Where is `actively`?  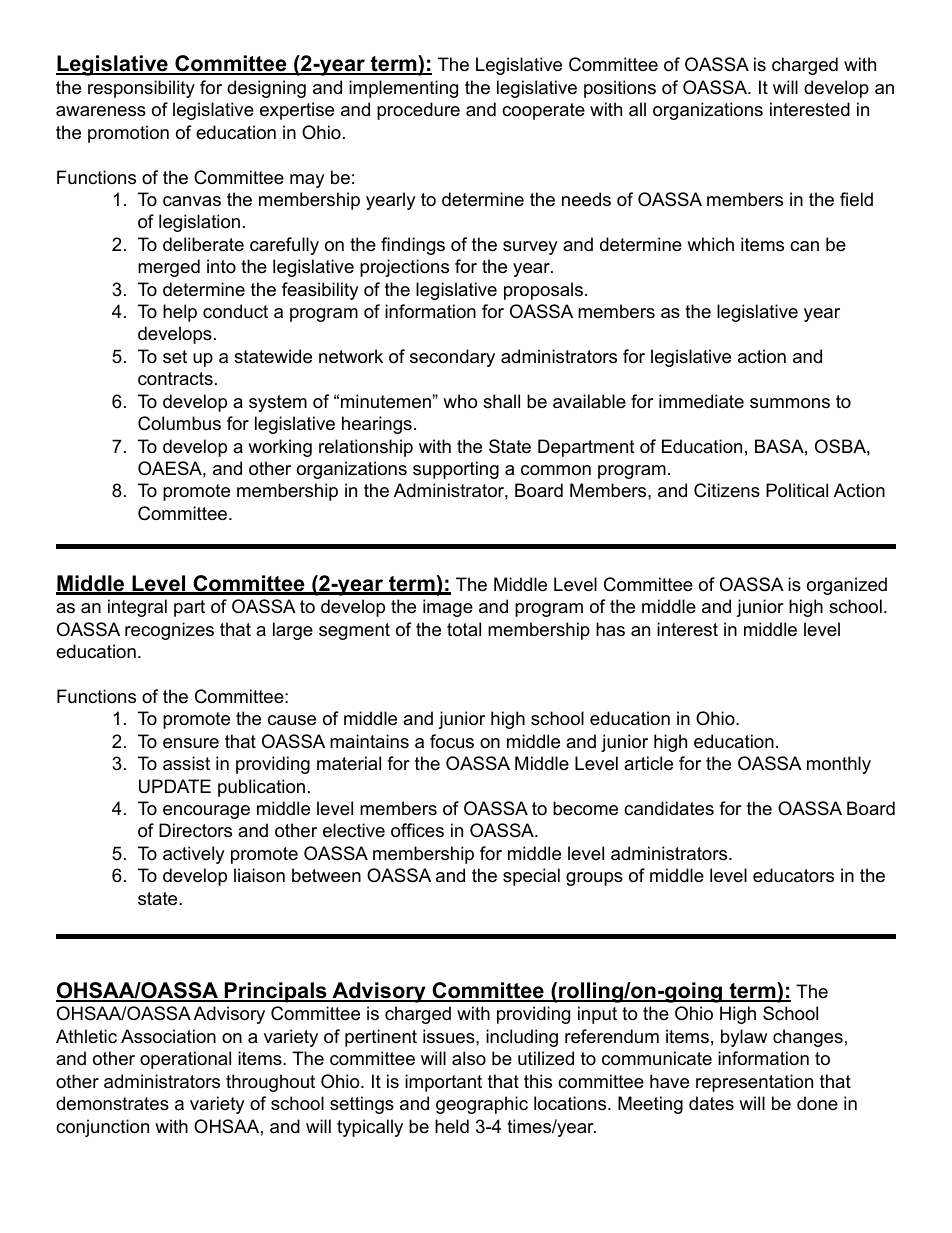
actively is located at coordinates (194, 855).
